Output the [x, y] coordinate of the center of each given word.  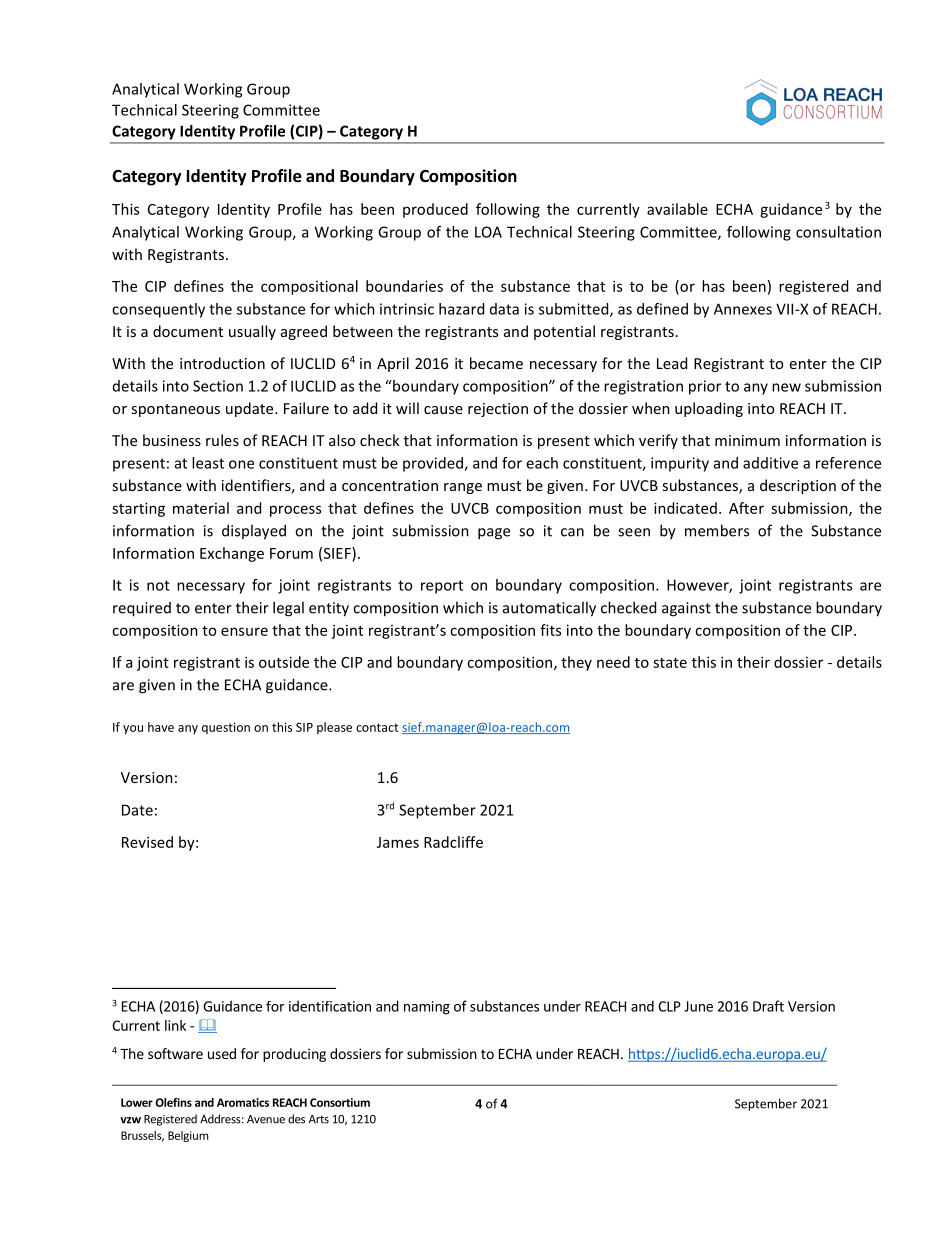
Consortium [340, 1102]
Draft [768, 1006]
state [670, 663]
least [208, 463]
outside [284, 662]
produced [435, 210]
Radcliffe [453, 842]
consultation [838, 232]
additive [770, 463]
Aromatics [243, 1102]
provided [434, 464]
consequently [158, 310]
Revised [147, 842]
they [576, 663]
